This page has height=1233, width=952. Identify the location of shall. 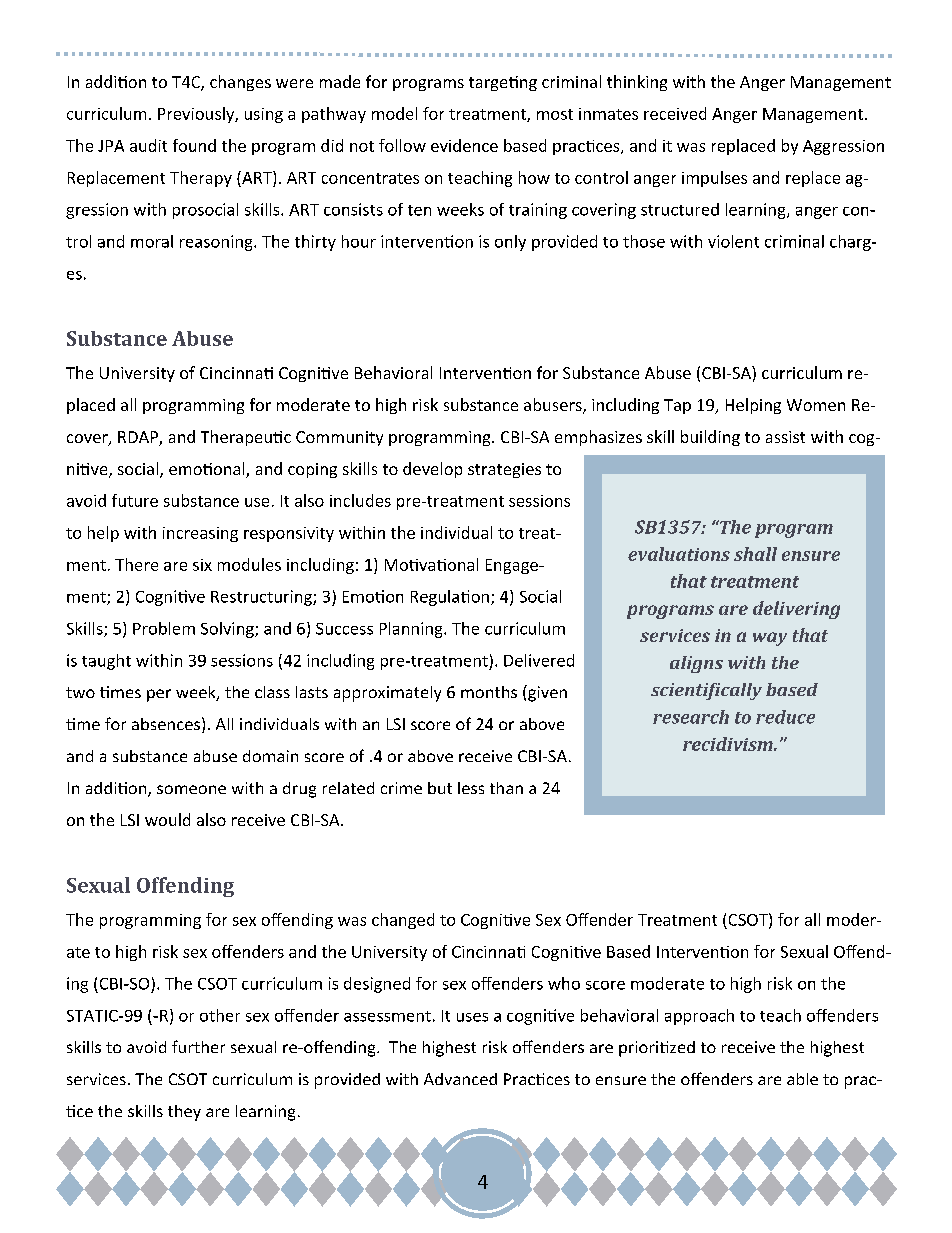
(755, 554).
